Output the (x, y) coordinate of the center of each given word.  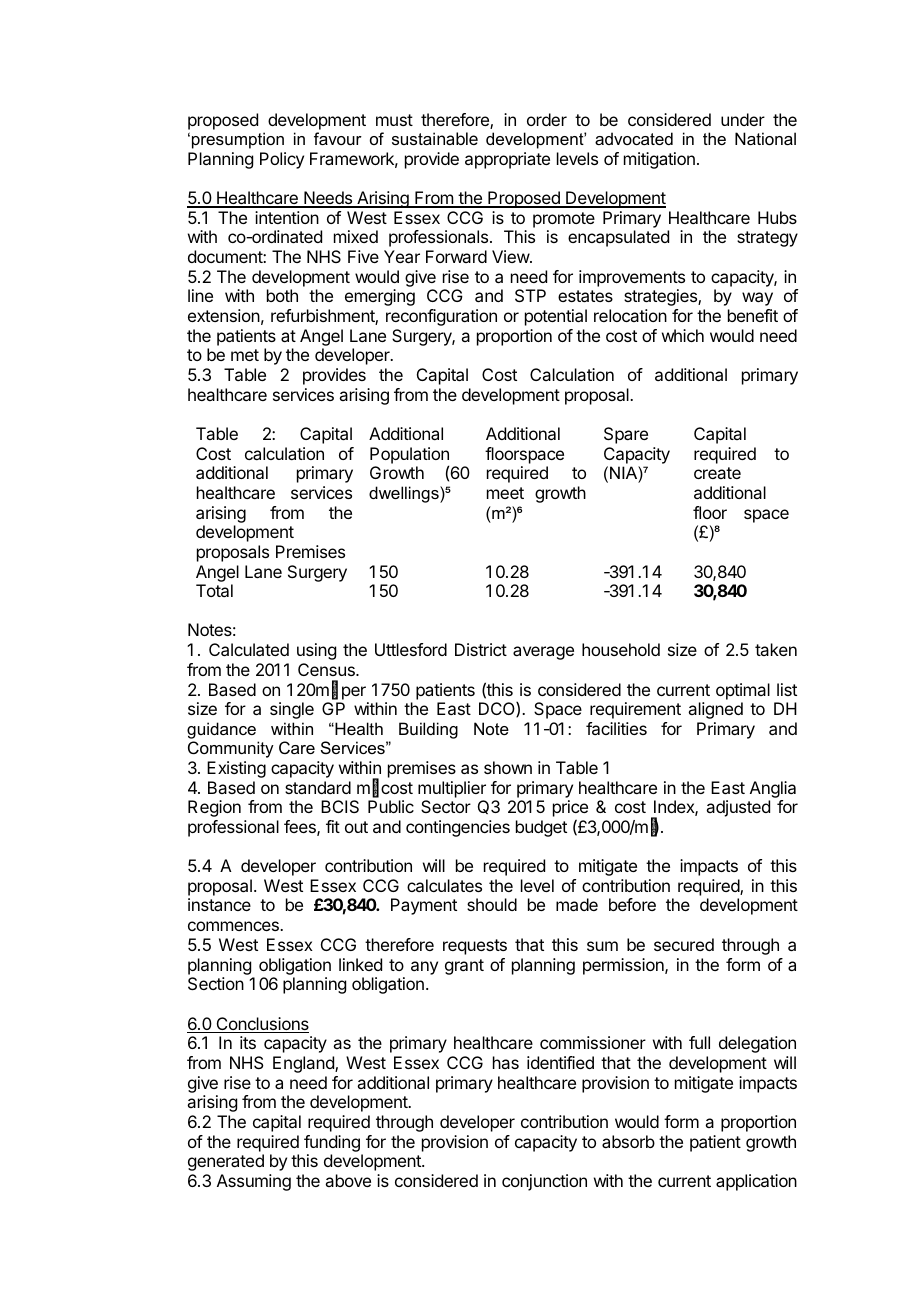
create (717, 473)
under (743, 119)
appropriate (507, 160)
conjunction (544, 1182)
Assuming (254, 1182)
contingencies (458, 828)
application (756, 1182)
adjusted (738, 808)
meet (505, 493)
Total (214, 590)
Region (214, 808)
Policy (282, 160)
